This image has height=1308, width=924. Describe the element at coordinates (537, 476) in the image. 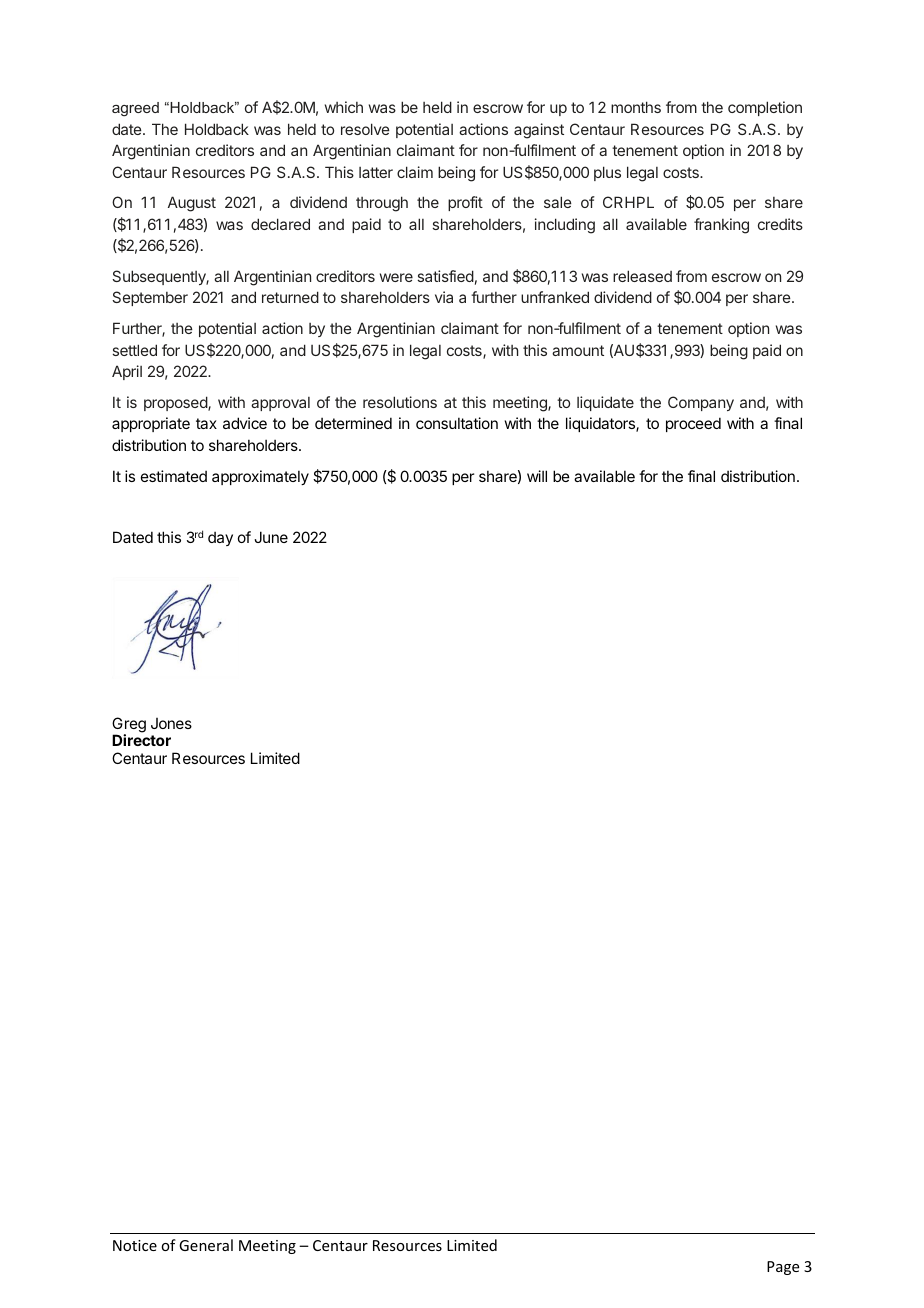

I see `will` at that location.
